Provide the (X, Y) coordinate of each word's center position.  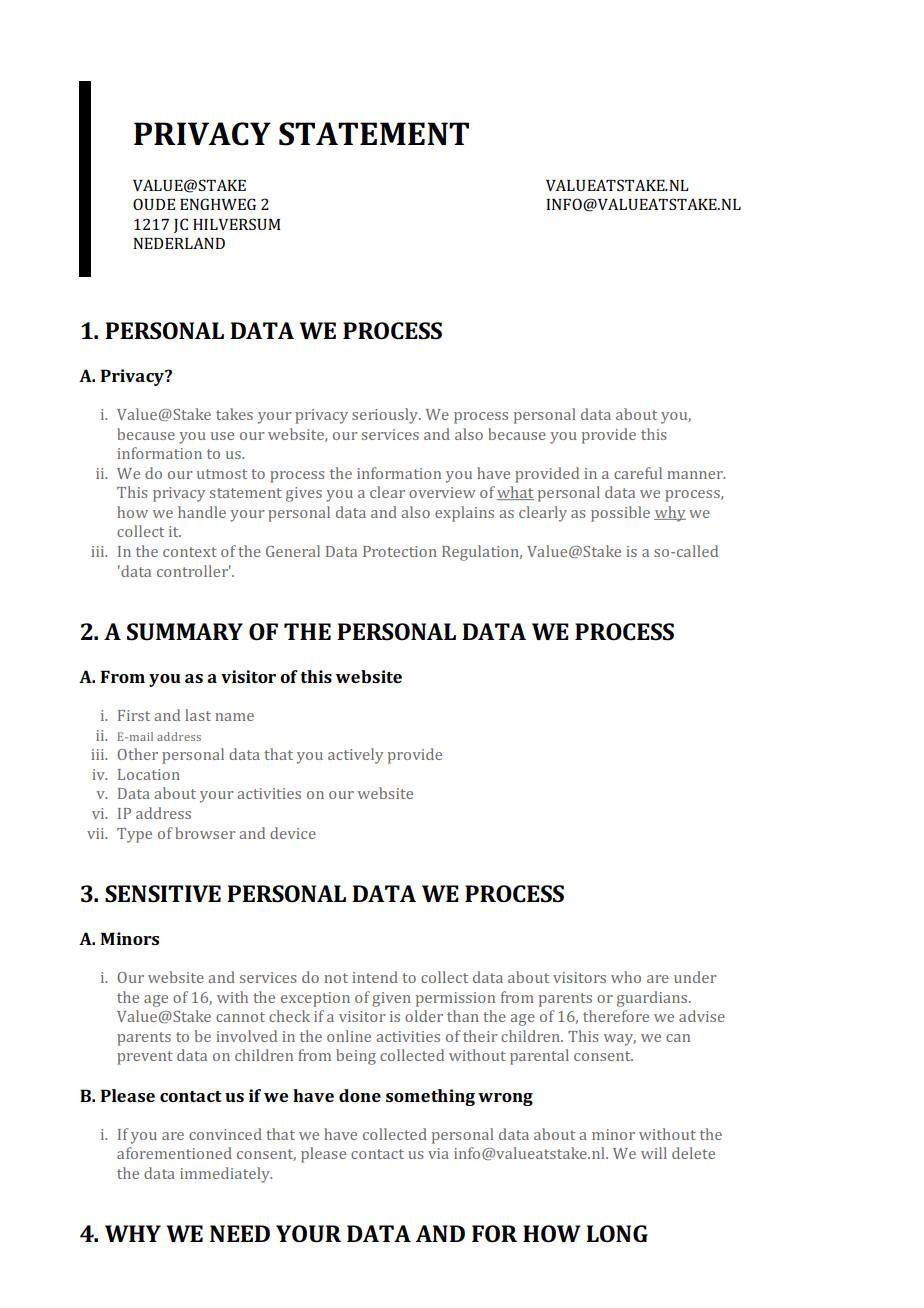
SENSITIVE (163, 894)
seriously (386, 416)
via (438, 1153)
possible (620, 514)
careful (638, 473)
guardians (653, 999)
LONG (617, 1234)
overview (442, 492)
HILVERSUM (236, 224)
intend (375, 977)
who (626, 977)
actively (355, 756)
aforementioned (174, 1153)
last (198, 715)
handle (202, 512)
